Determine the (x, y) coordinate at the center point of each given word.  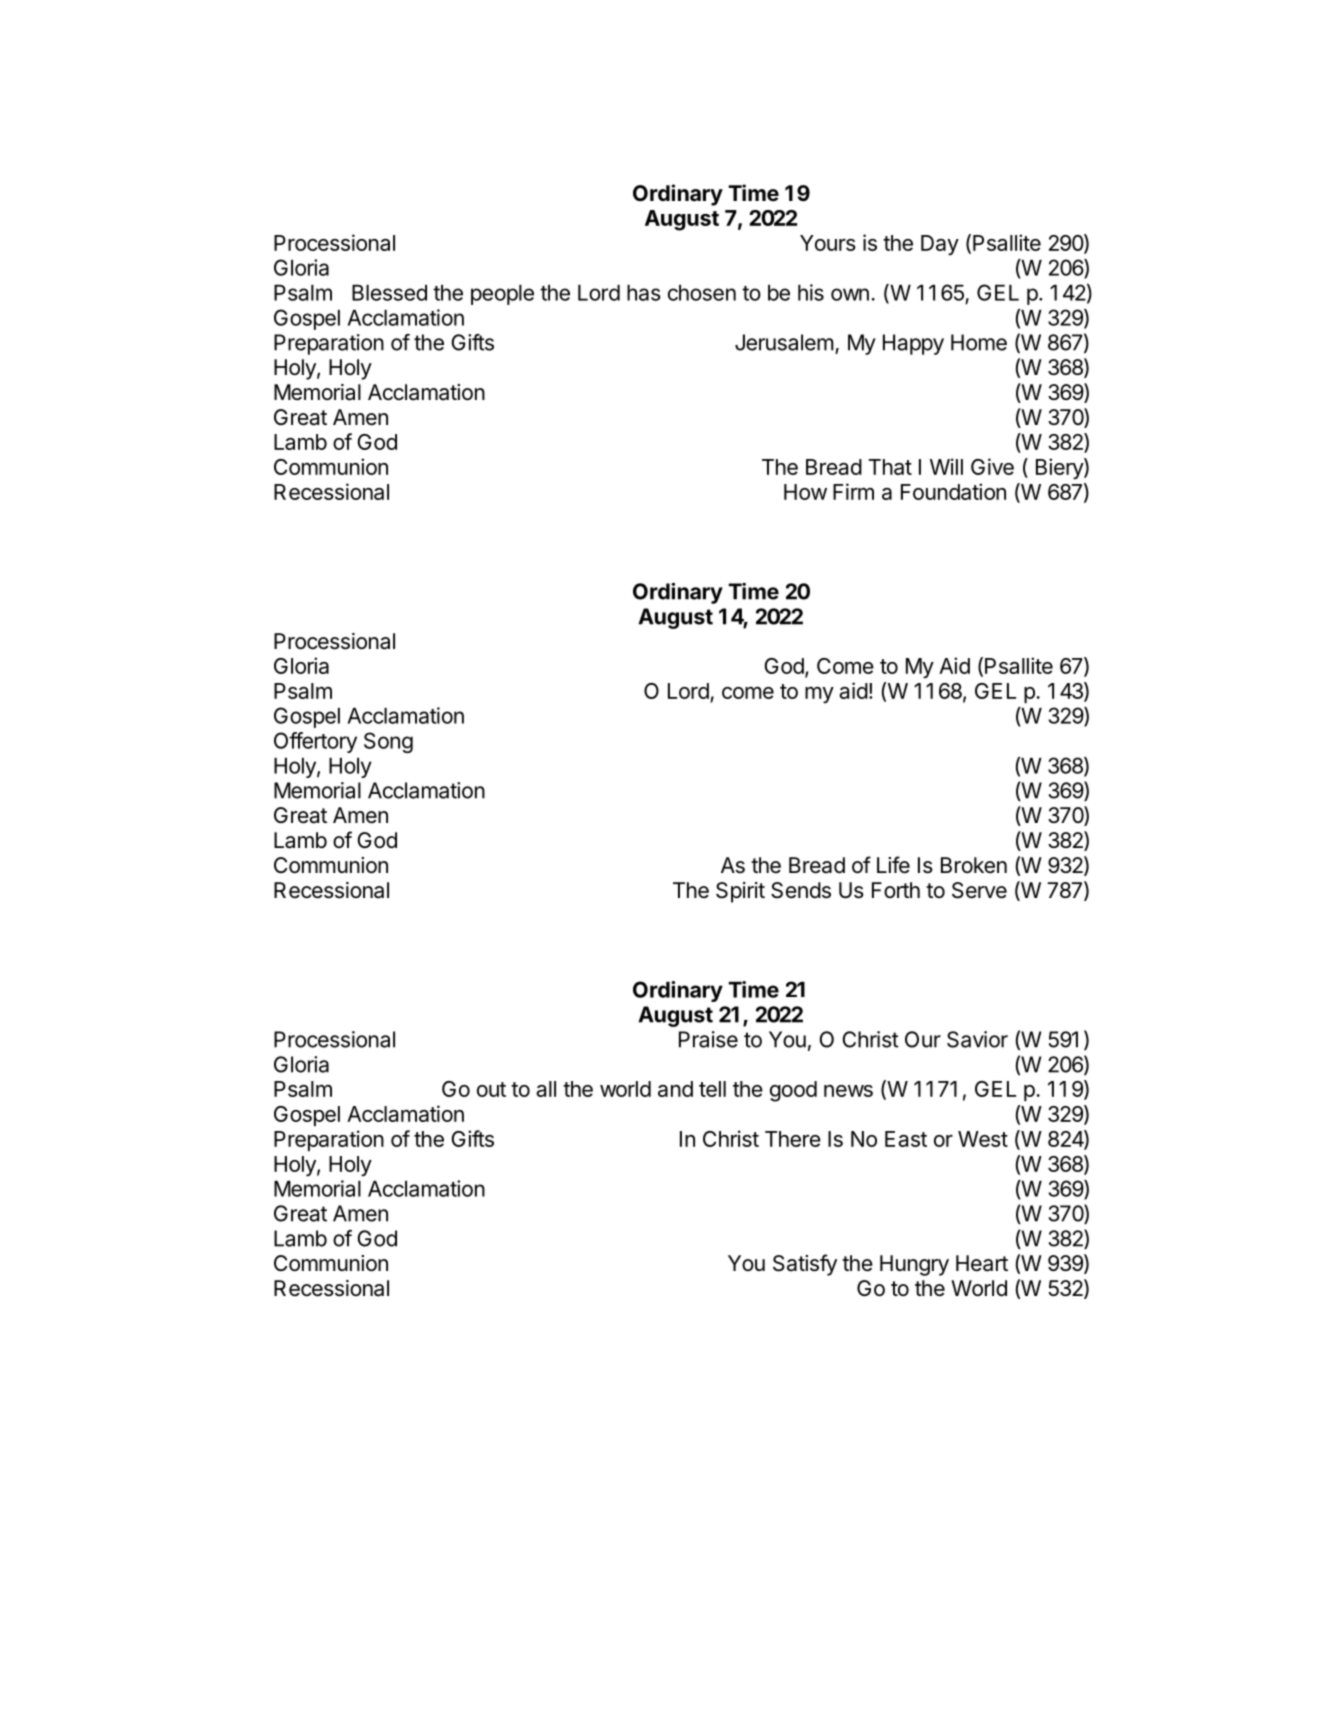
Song (388, 742)
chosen (702, 293)
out (491, 1089)
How (805, 492)
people (502, 295)
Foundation (953, 491)
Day (940, 245)
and (675, 1089)
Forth (896, 890)
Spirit (740, 892)
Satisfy (805, 1265)
